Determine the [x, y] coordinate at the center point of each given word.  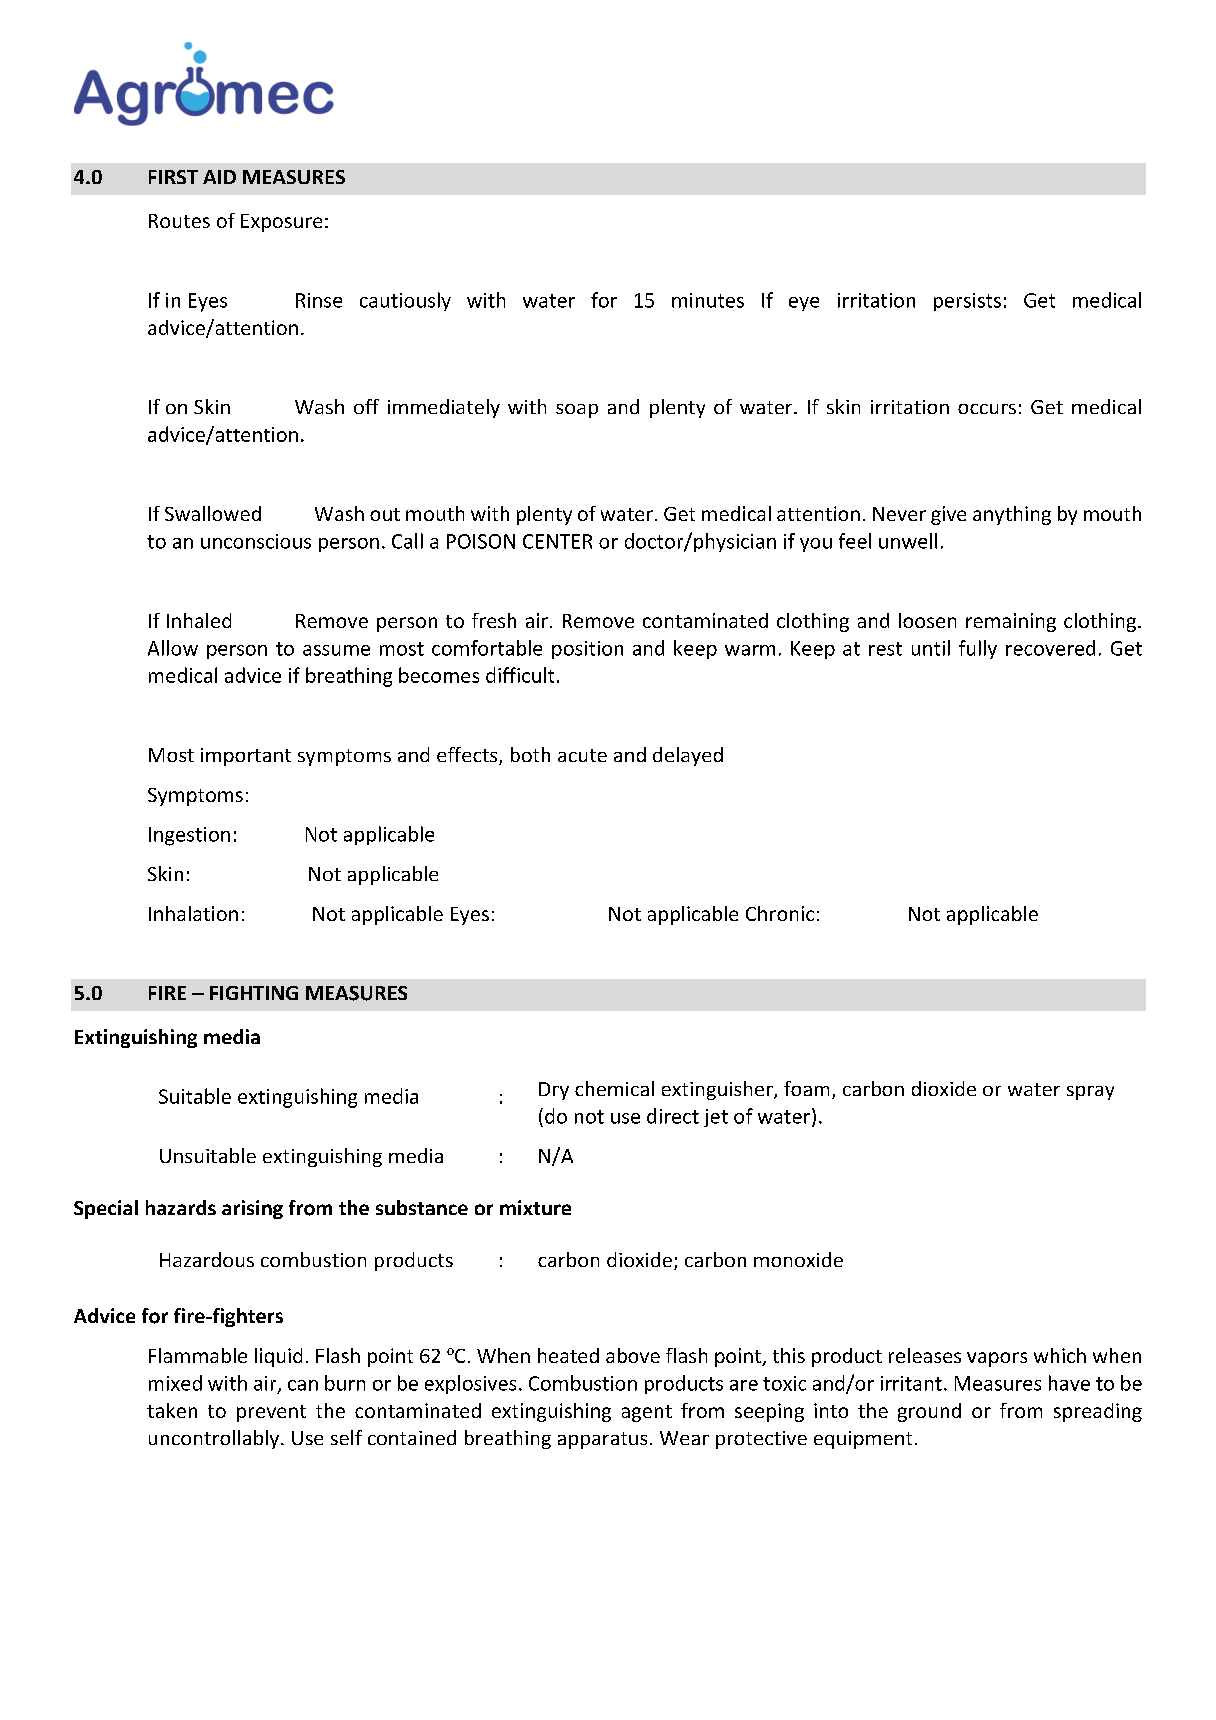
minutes [708, 300]
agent [647, 1413]
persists [967, 302]
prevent [271, 1413]
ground [929, 1412]
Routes [179, 221]
